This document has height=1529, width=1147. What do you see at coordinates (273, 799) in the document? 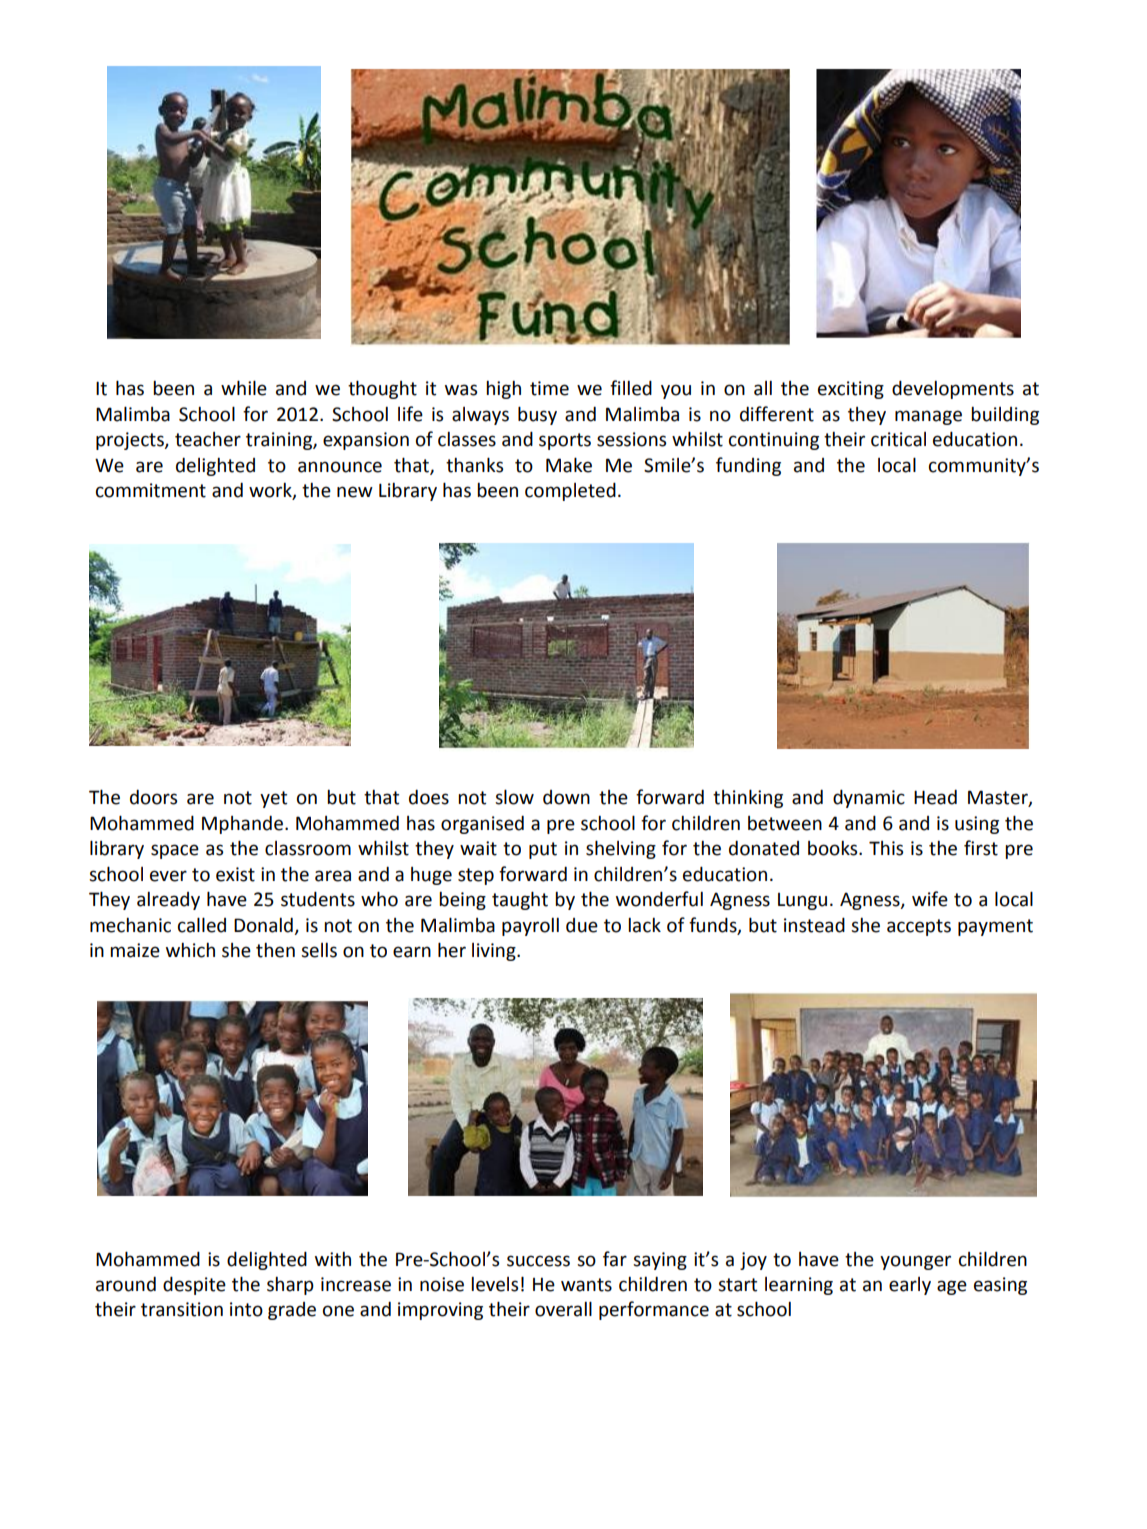
I see `yet` at bounding box center [273, 799].
